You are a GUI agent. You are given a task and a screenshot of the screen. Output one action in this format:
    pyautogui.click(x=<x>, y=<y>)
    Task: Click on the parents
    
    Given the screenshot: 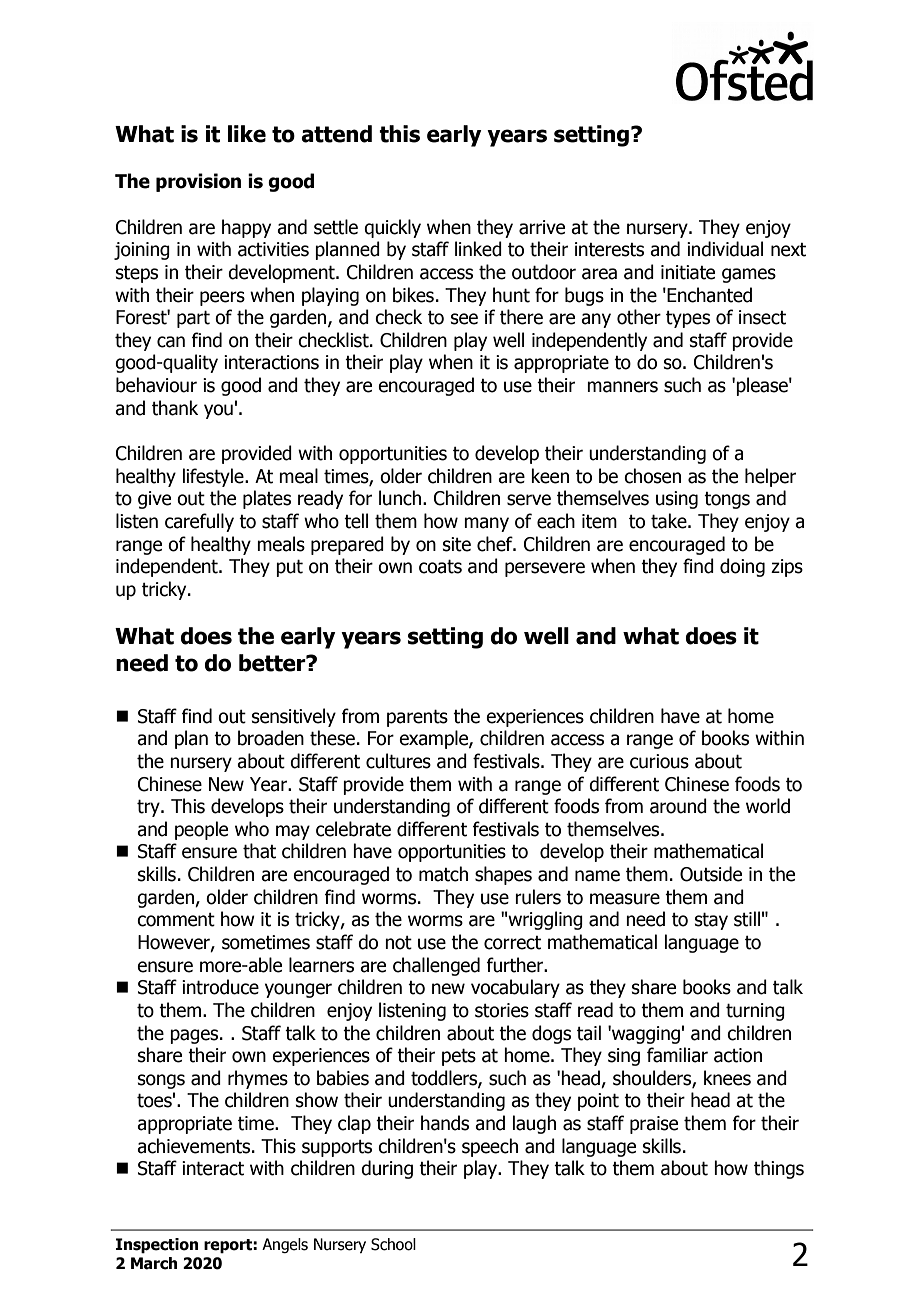 What is the action you would take?
    pyautogui.click(x=417, y=718)
